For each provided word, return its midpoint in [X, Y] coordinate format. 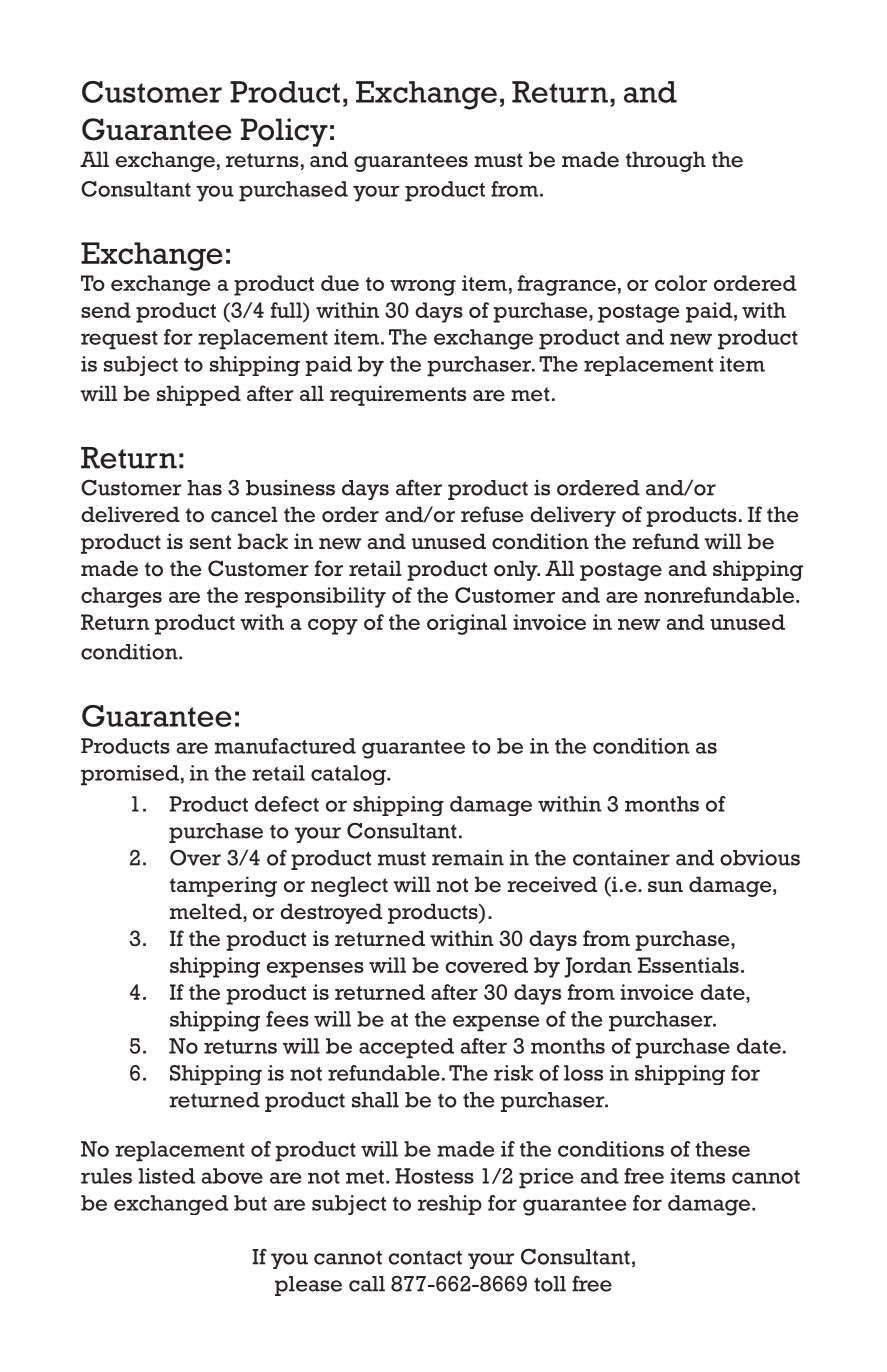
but [250, 1203]
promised [130, 775]
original [467, 624]
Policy [284, 132]
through [666, 161]
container [621, 858]
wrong [423, 288]
